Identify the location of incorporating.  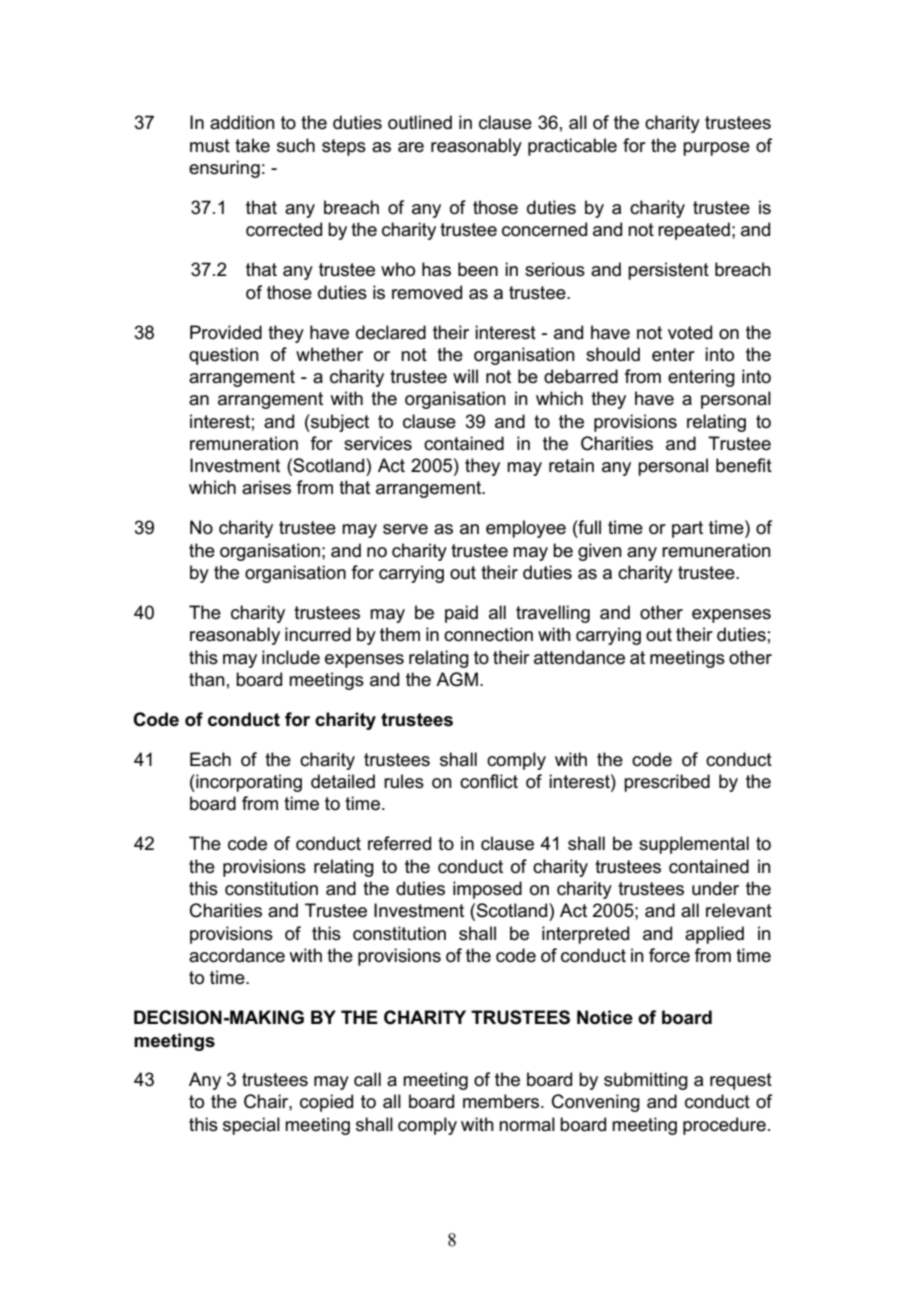
(248, 783).
